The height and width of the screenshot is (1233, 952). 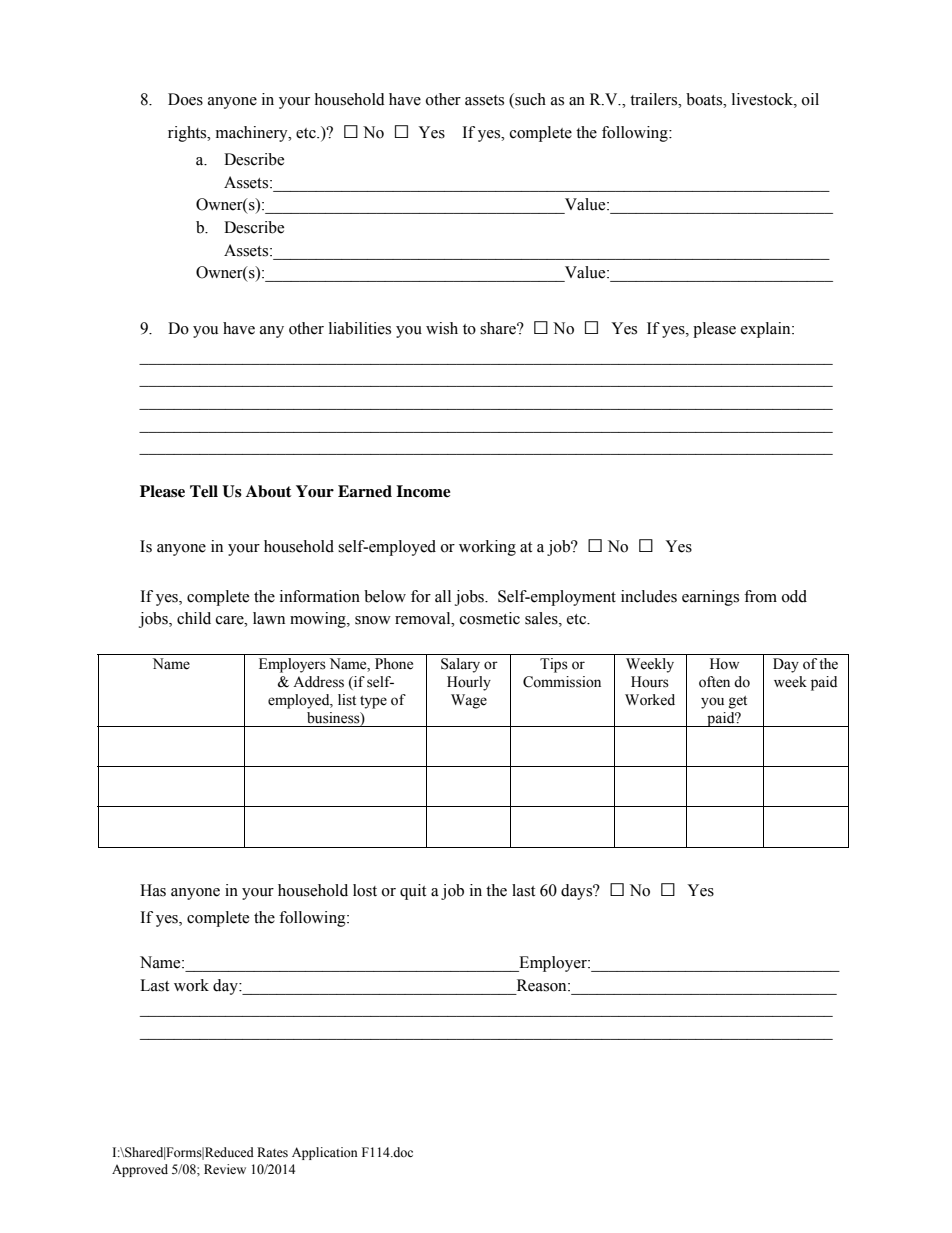 I want to click on Has, so click(x=153, y=890).
